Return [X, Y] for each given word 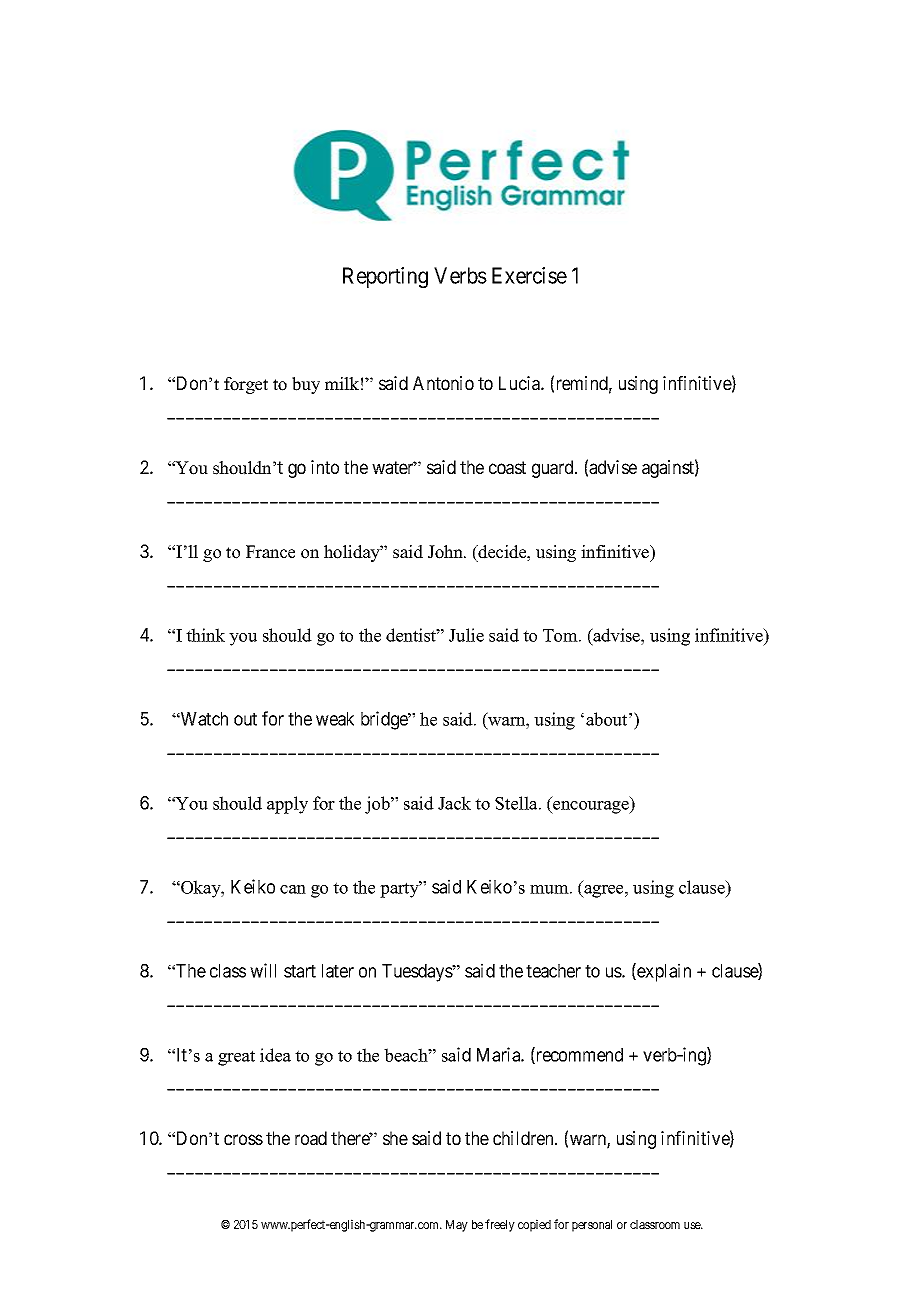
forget [246, 385]
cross [243, 1139]
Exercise [529, 275]
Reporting [385, 277]
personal [592, 1226]
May [457, 1226]
